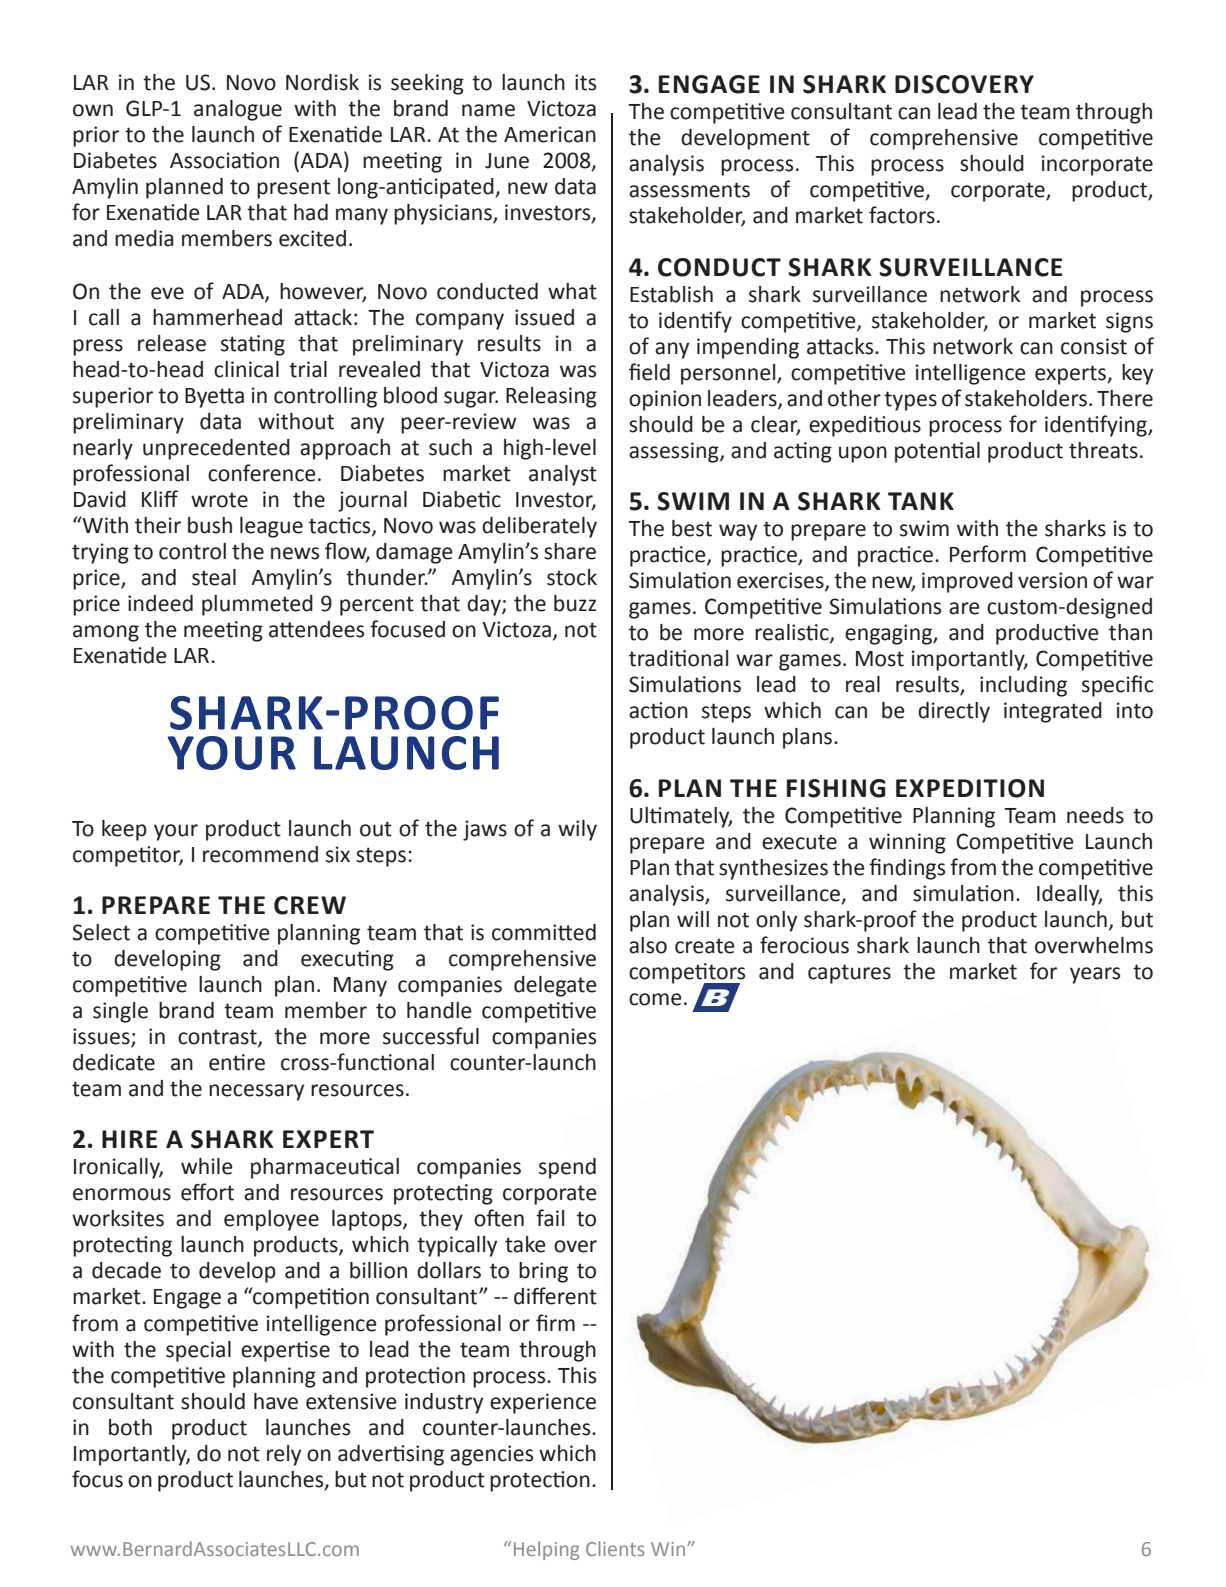 Image resolution: width=1226 pixels, height=1587 pixels. I want to click on rely, so click(284, 1455).
